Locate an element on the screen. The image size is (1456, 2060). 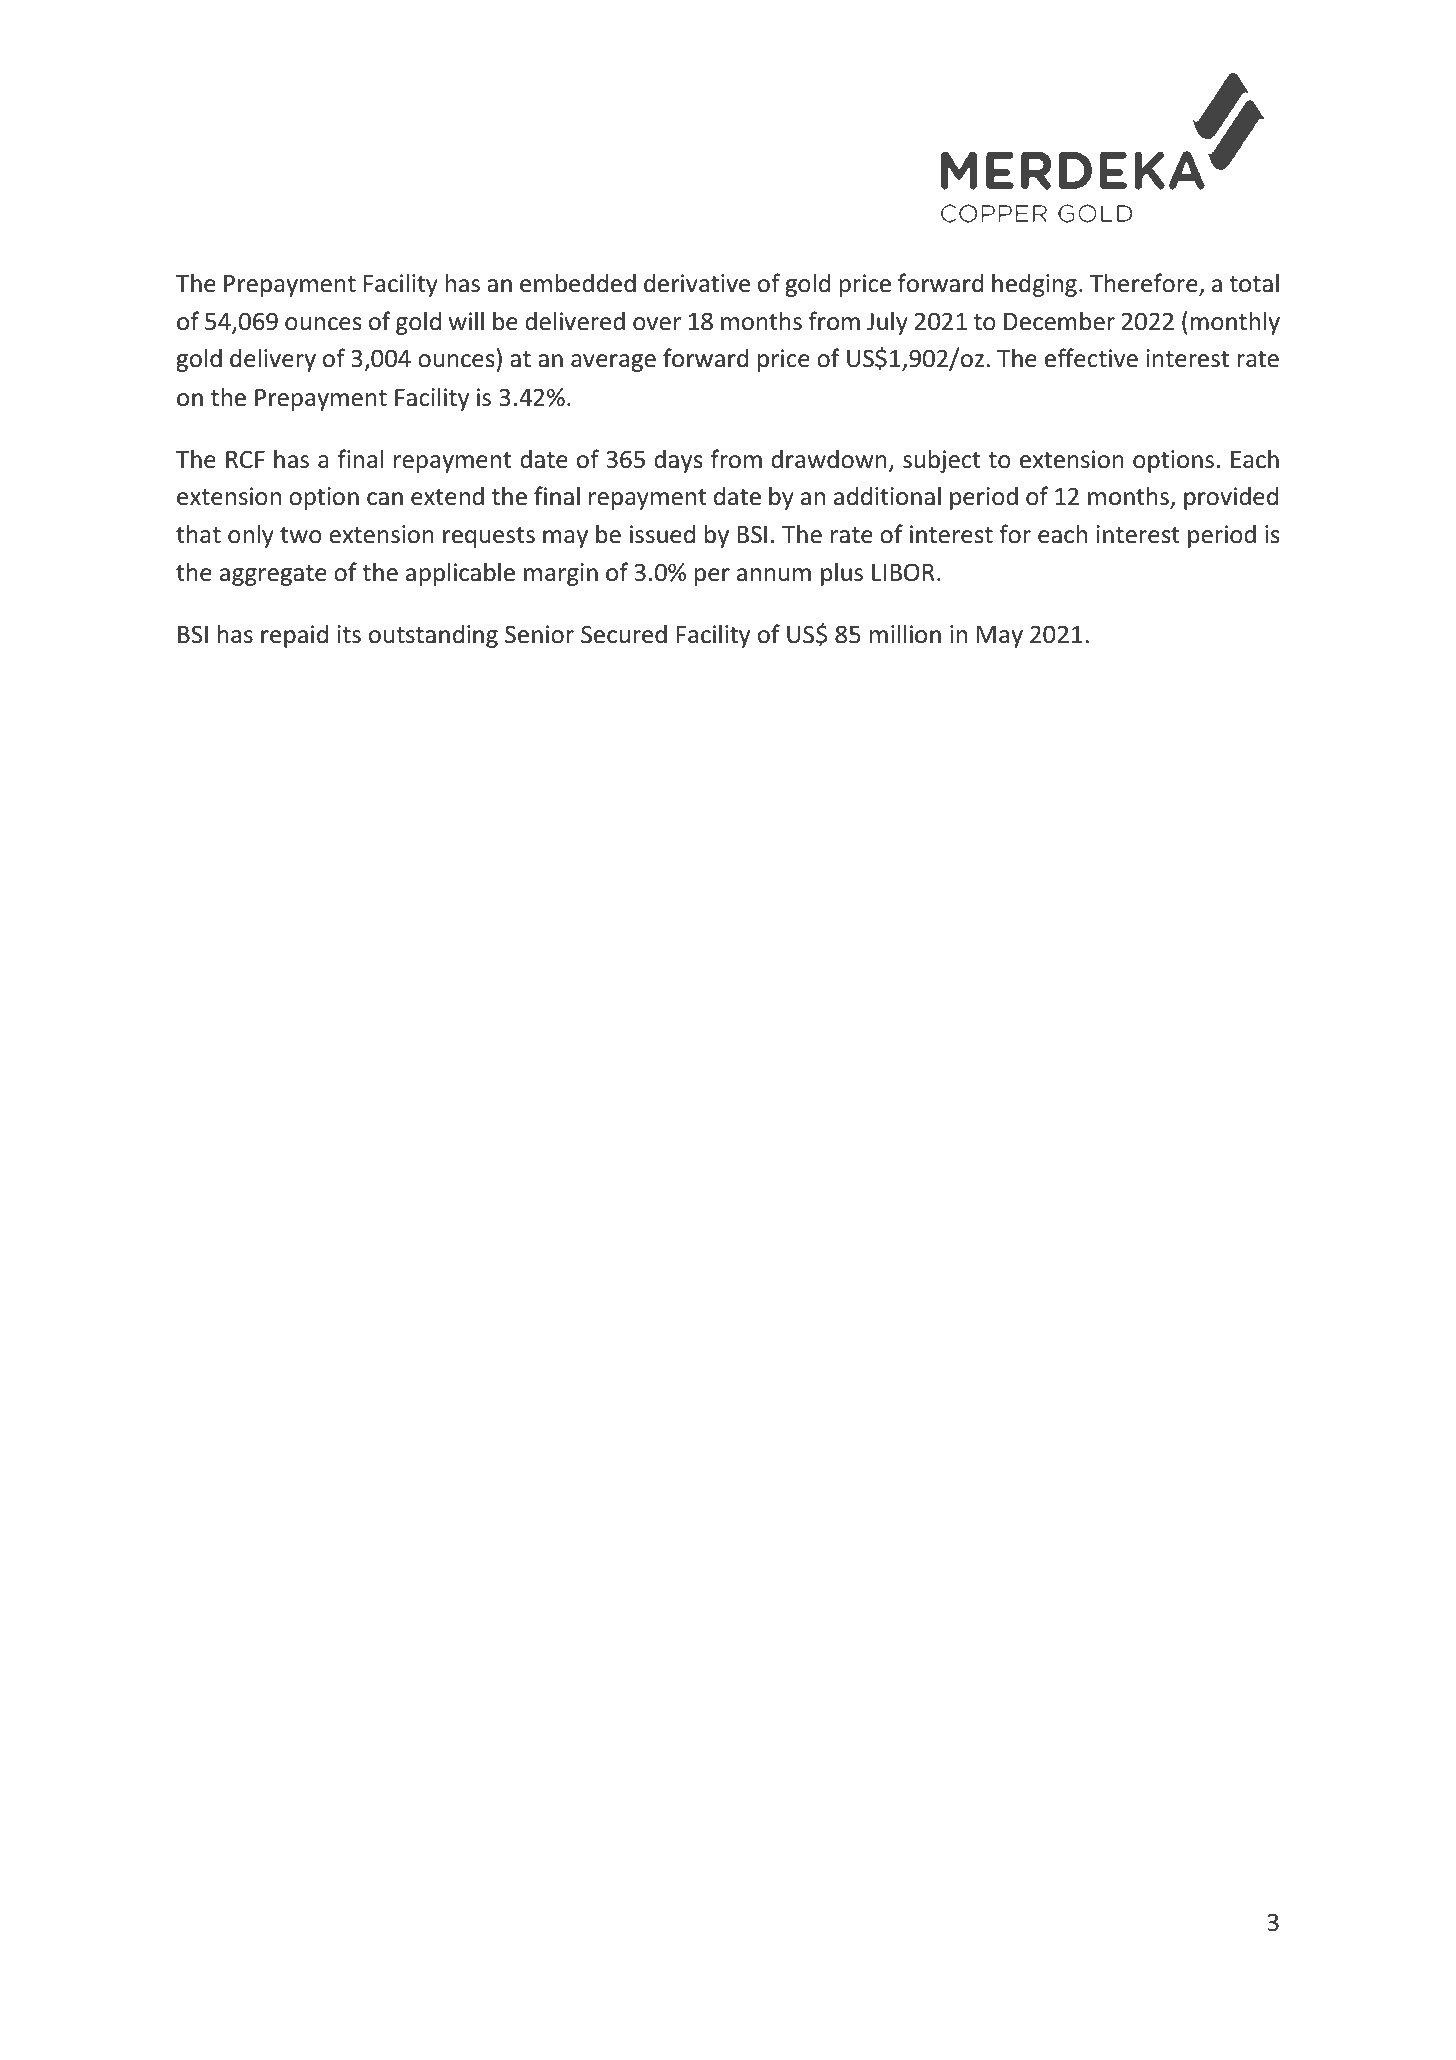
Convergence is located at coordinates (294, 140).
